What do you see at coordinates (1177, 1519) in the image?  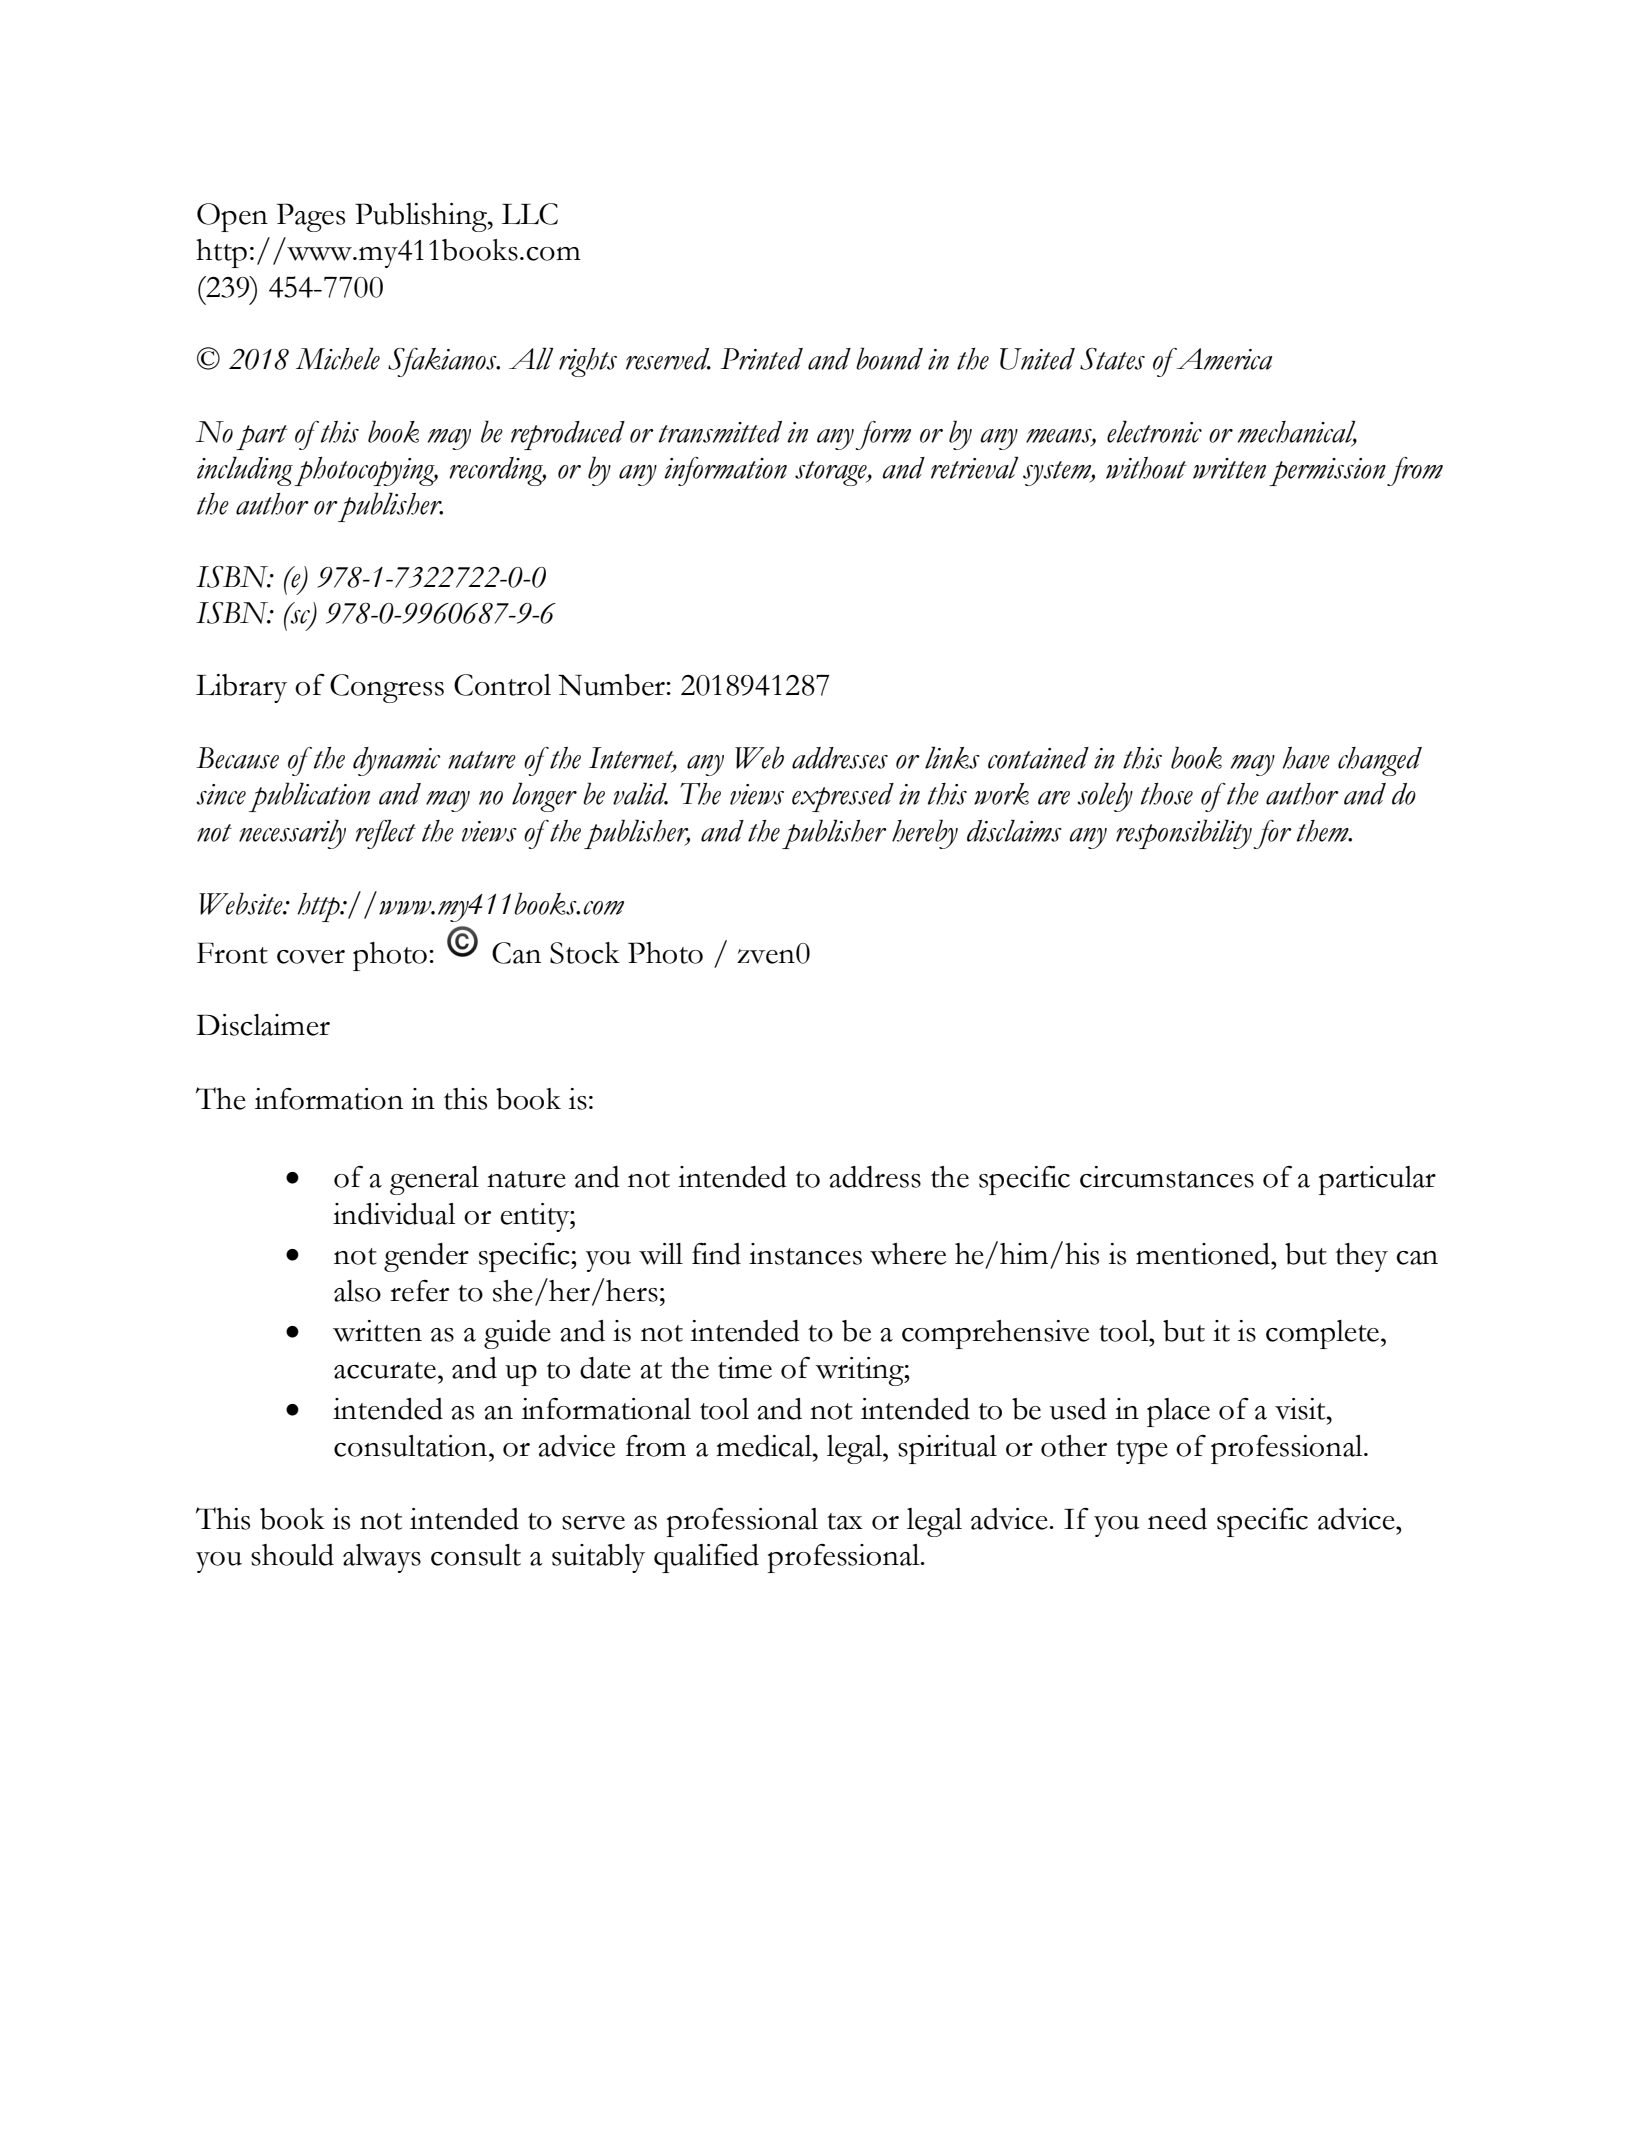 I see `need` at bounding box center [1177, 1519].
